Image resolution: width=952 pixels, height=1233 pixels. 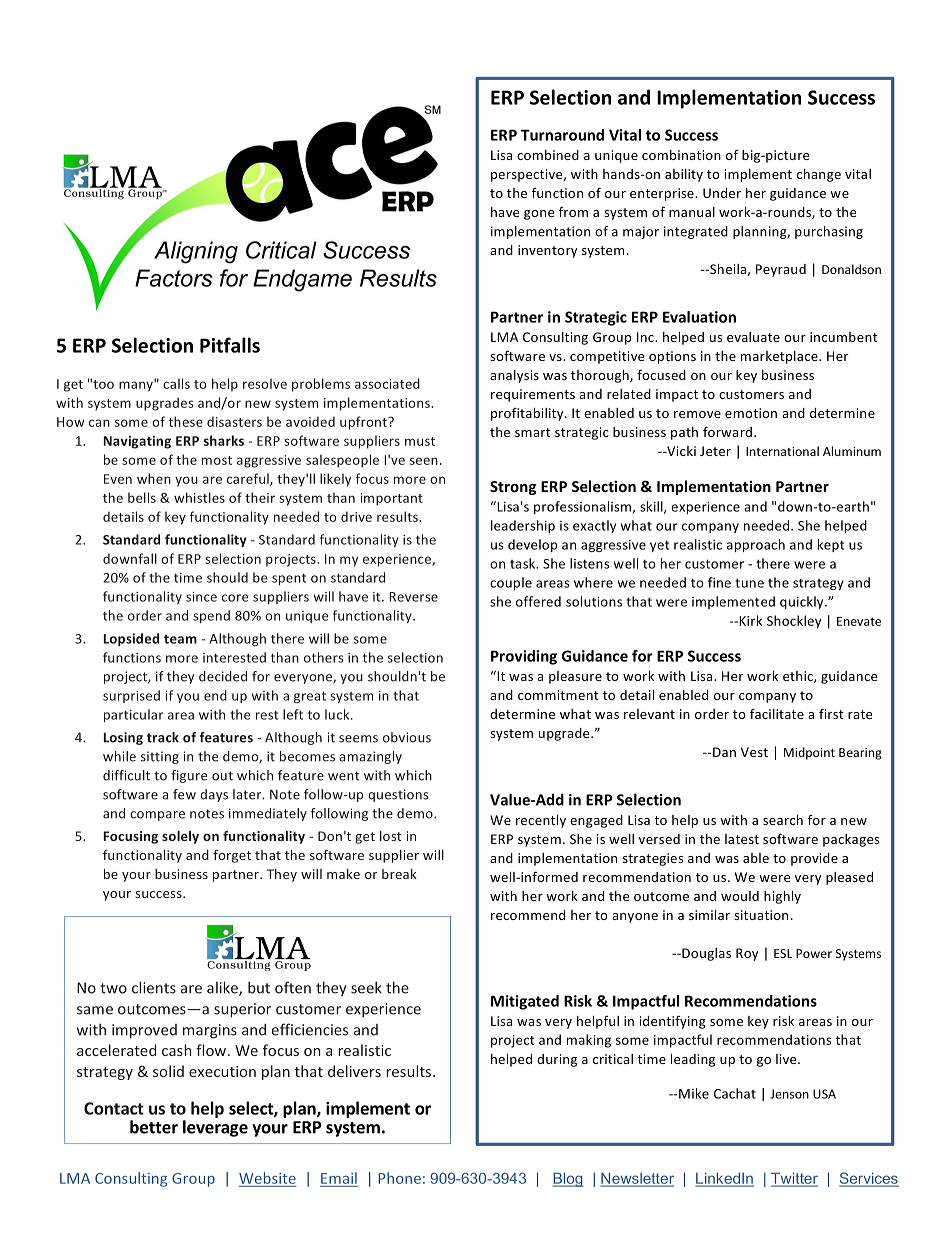 What do you see at coordinates (154, 1127) in the document?
I see `better` at bounding box center [154, 1127].
